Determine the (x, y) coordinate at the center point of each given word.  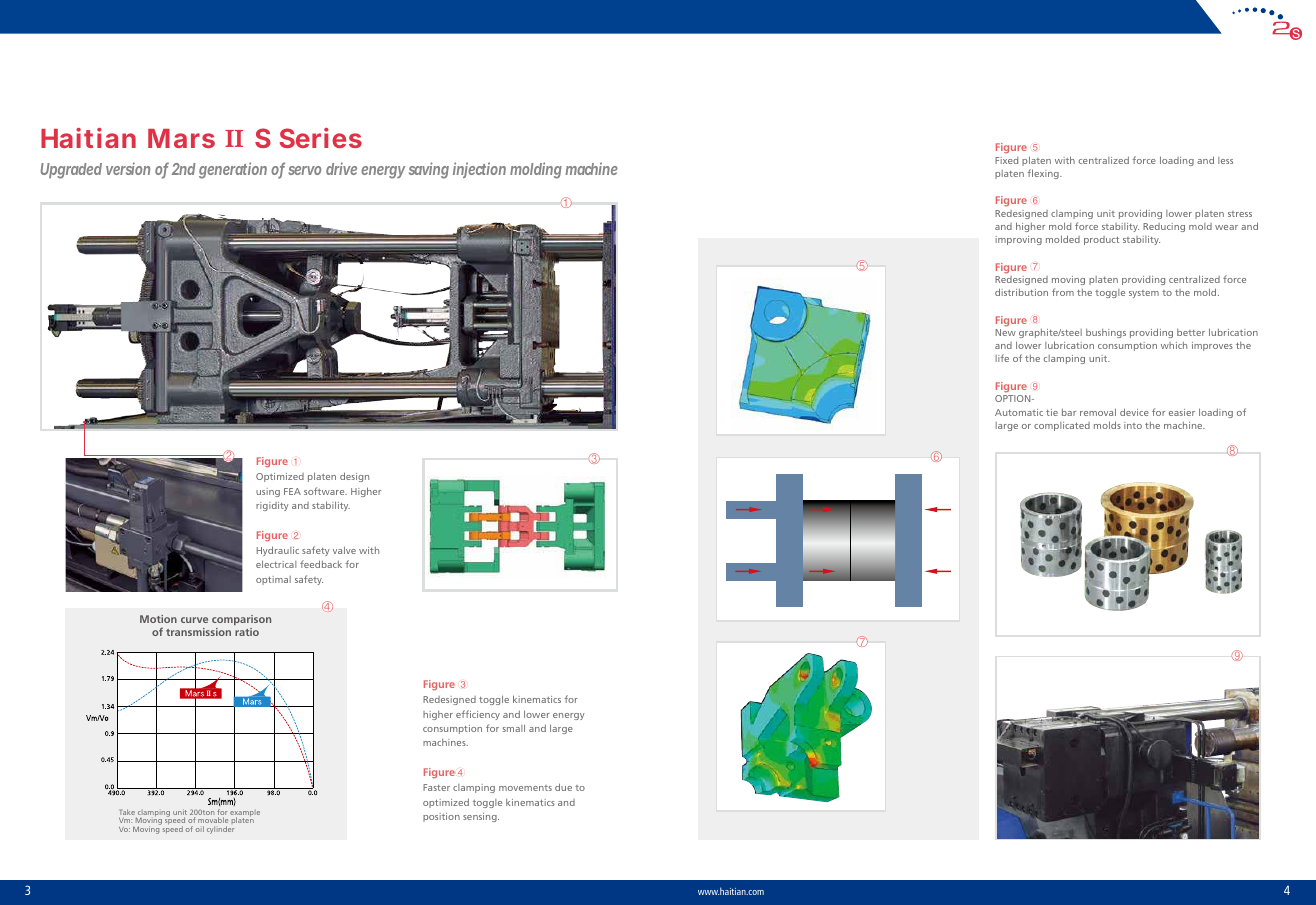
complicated (1062, 426)
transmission (198, 632)
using (268, 492)
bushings (1106, 333)
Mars (181, 138)
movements (525, 788)
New (1005, 332)
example (245, 814)
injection (479, 170)
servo (304, 170)
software (325, 491)
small (514, 728)
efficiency (478, 715)
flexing (1044, 174)
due (563, 787)
